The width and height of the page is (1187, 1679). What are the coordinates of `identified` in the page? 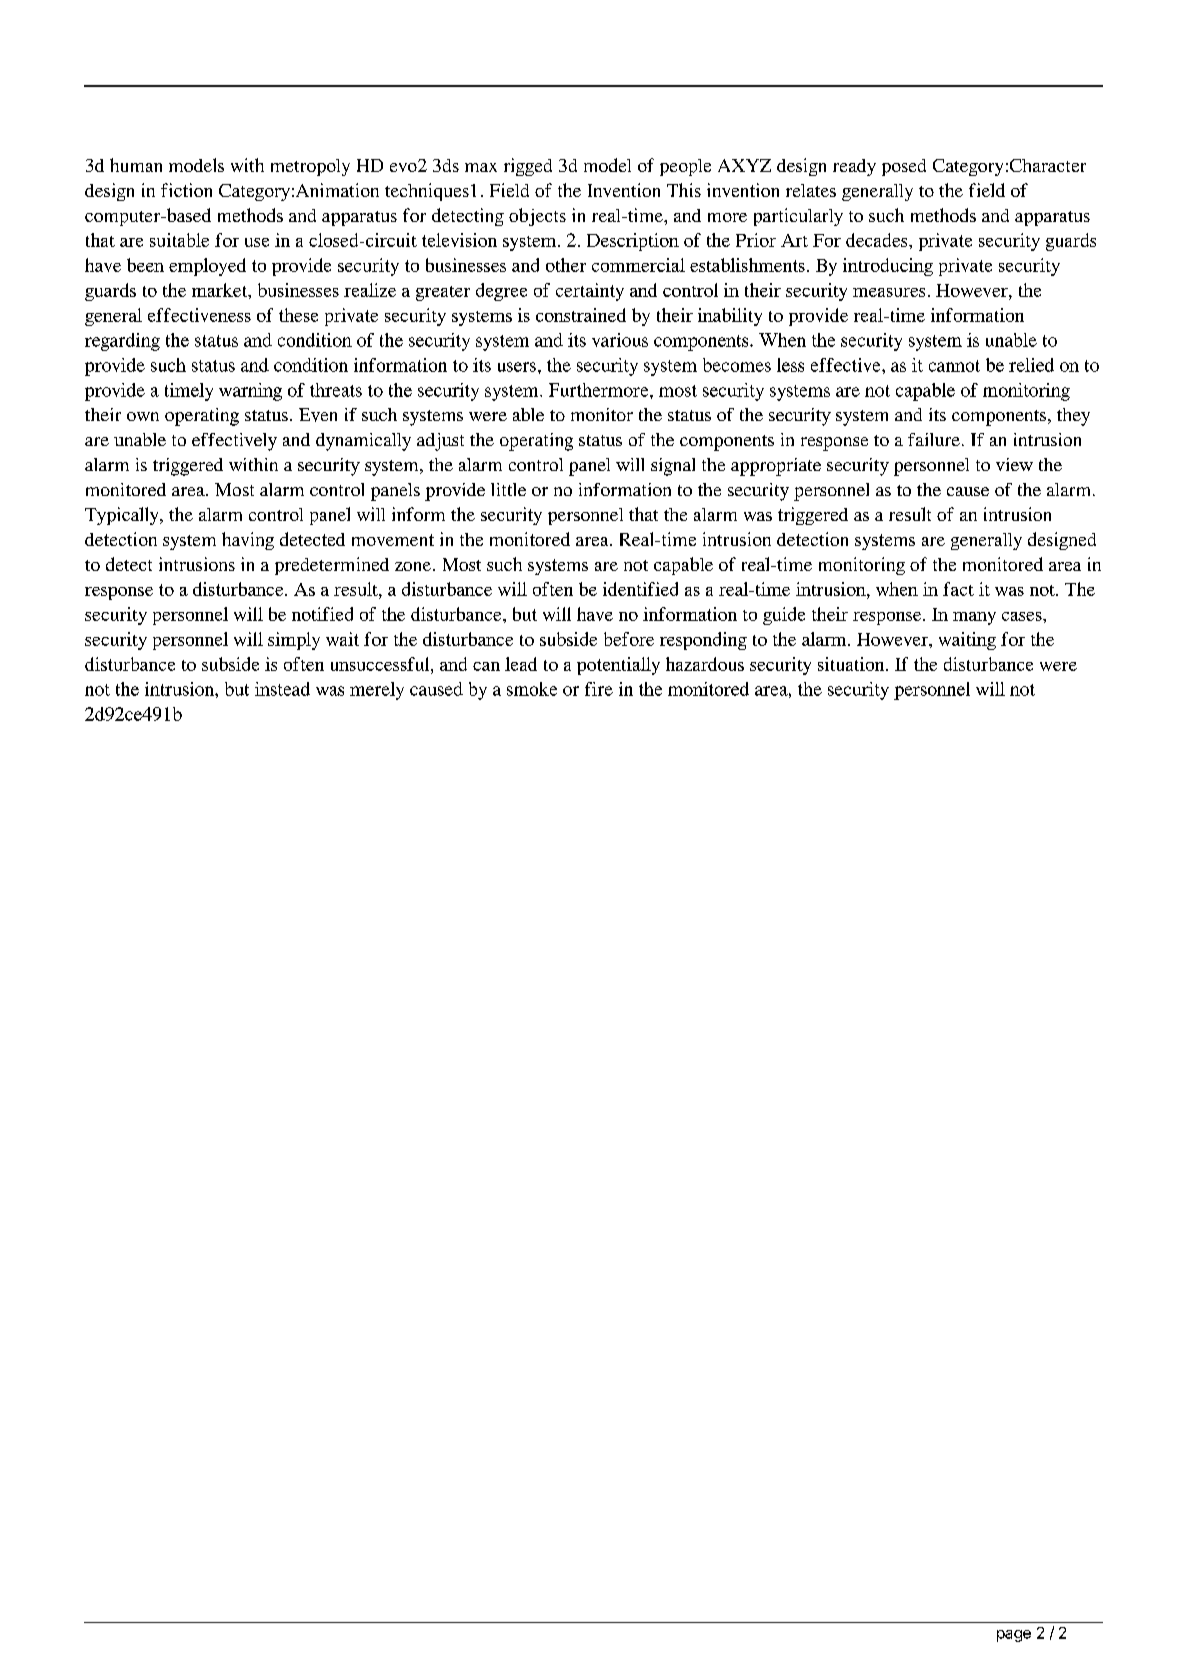 It's located at (640, 589).
